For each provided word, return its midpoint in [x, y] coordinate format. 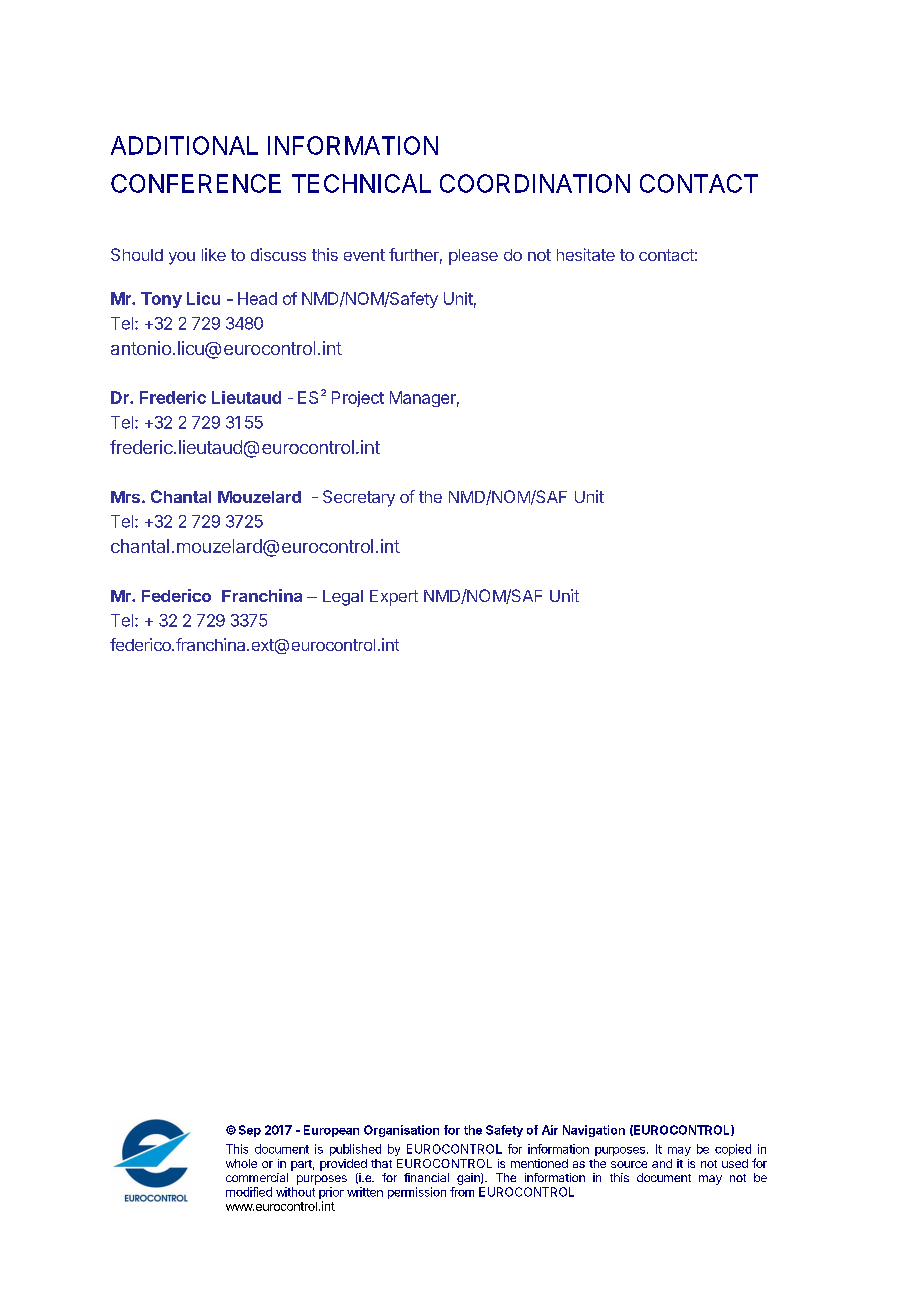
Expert [394, 598]
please [473, 257]
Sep [250, 1131]
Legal [343, 598]
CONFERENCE [196, 183]
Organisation [401, 1131]
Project [358, 399]
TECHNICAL [361, 183]
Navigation [594, 1131]
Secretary [359, 498]
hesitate [586, 254]
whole [241, 1163]
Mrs [125, 497]
